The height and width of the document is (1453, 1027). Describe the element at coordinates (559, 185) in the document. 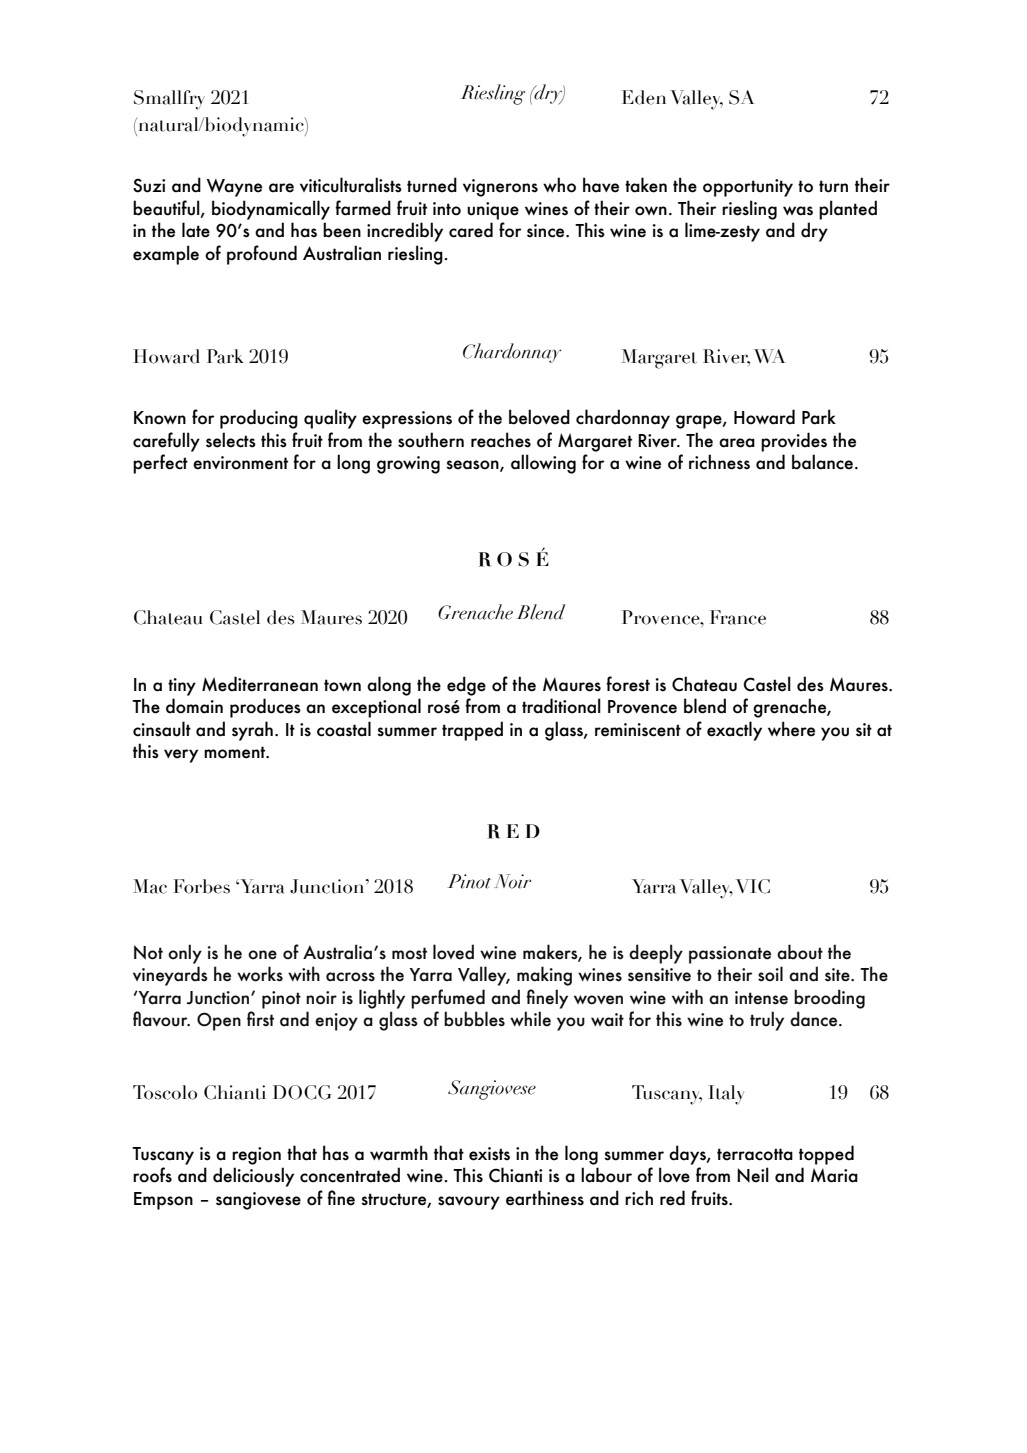

I see `who` at that location.
